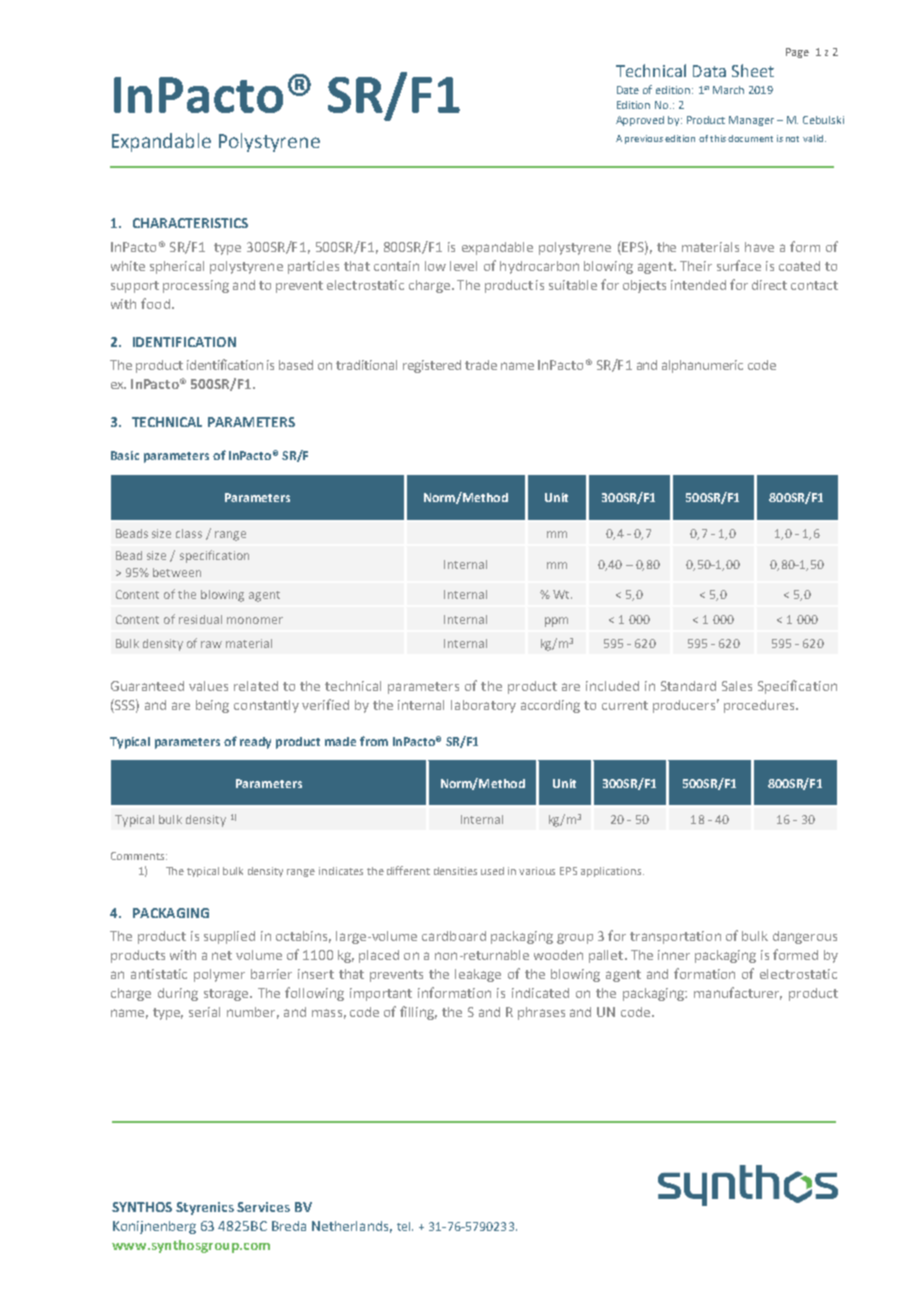 Image resolution: width=924 pixels, height=1308 pixels. What do you see at coordinates (211, 644) in the document?
I see `raw` at bounding box center [211, 644].
